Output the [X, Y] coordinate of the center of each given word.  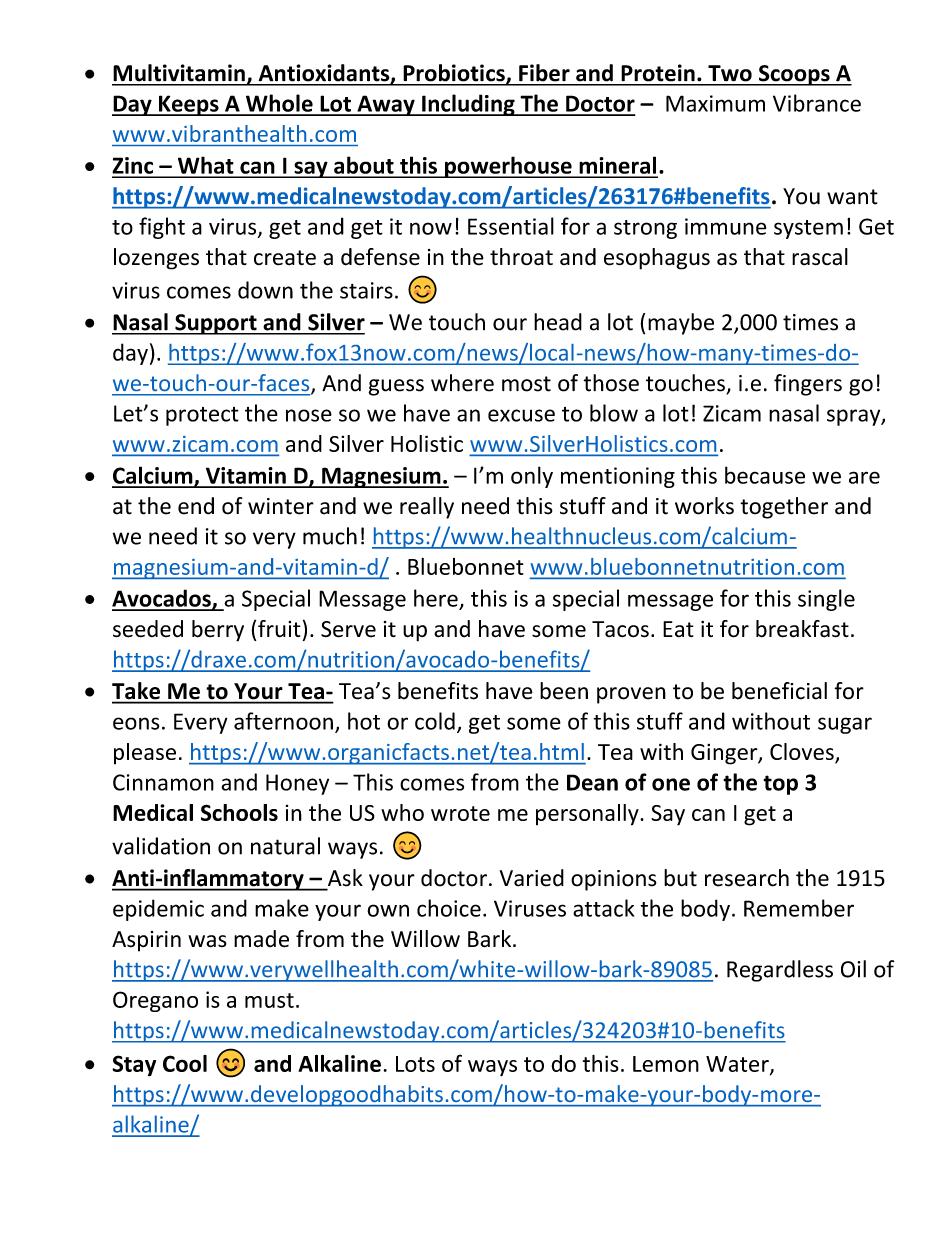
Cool [185, 1063]
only [532, 477]
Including [468, 105]
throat [521, 257]
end [196, 506]
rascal [820, 257]
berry [218, 631]
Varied [532, 878]
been [564, 691]
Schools [239, 812]
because [765, 475]
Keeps [189, 105]
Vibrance [817, 103]
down [265, 290]
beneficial [779, 691]
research [747, 878]
